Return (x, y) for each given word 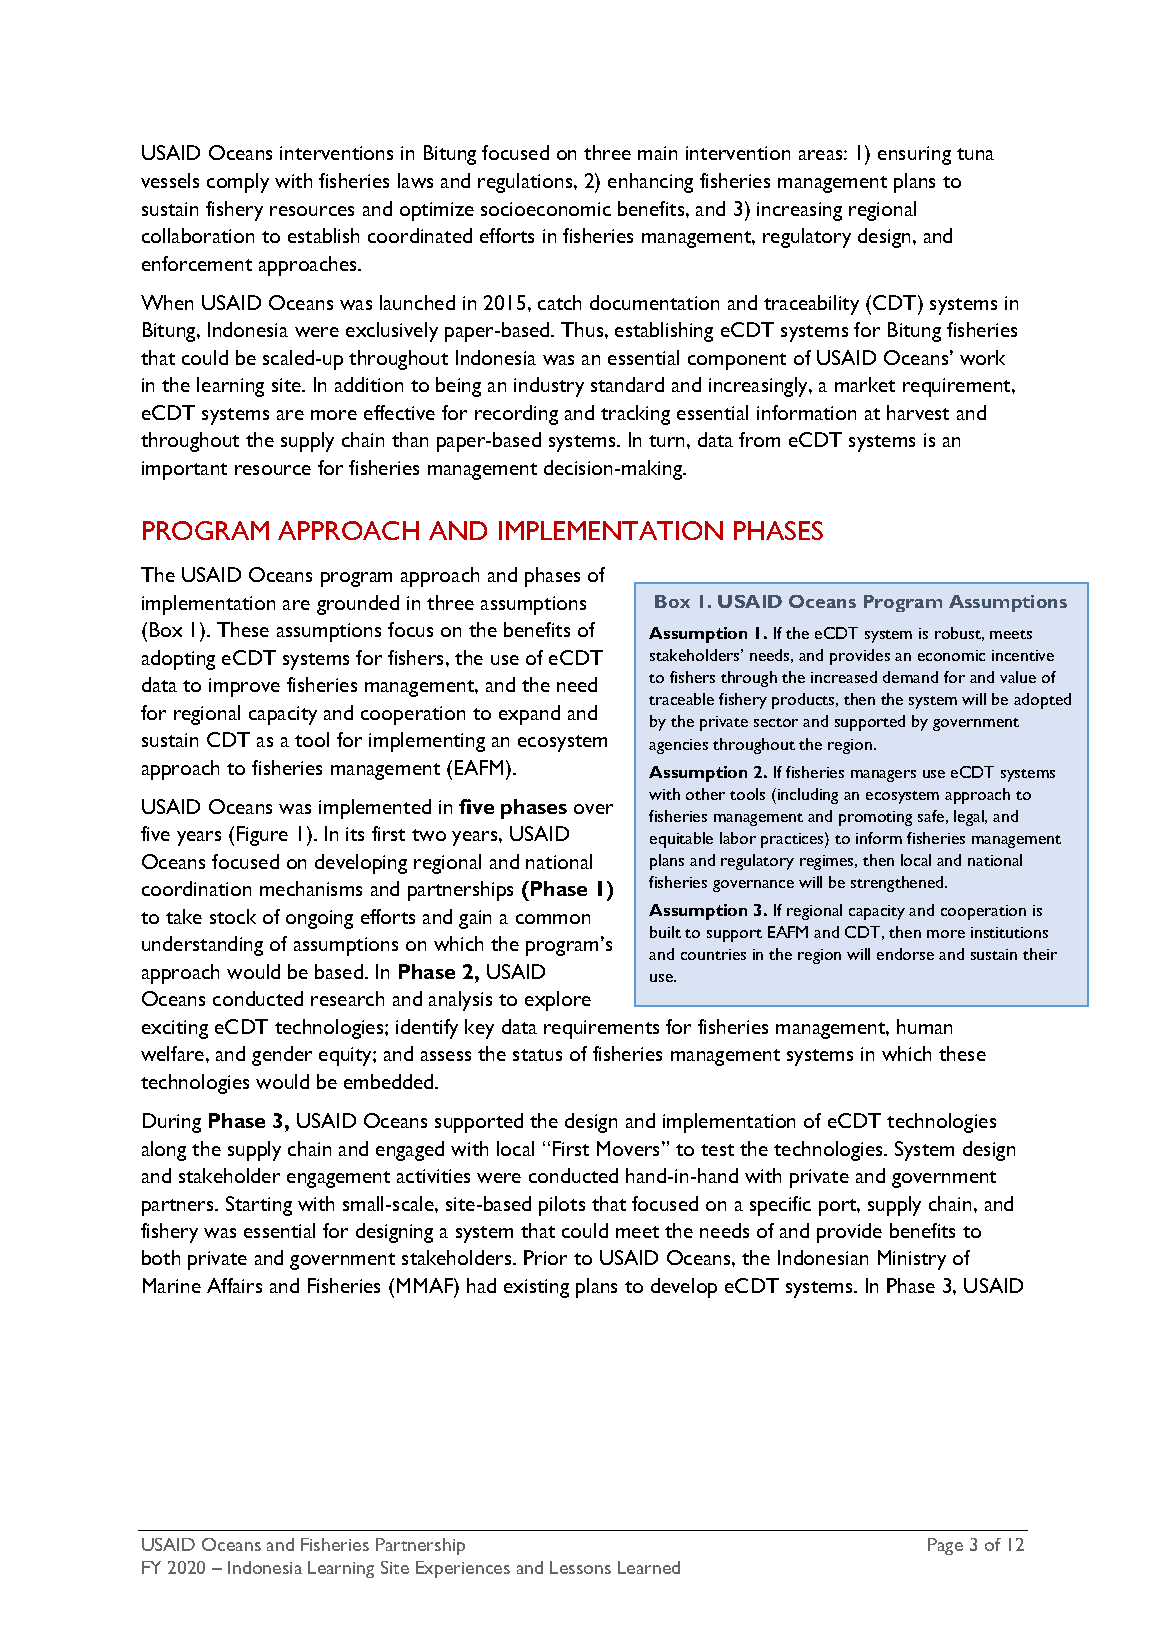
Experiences (463, 1569)
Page (945, 1546)
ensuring (914, 155)
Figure (262, 836)
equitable (681, 840)
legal (970, 818)
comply (238, 183)
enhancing (650, 183)
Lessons (580, 1567)
